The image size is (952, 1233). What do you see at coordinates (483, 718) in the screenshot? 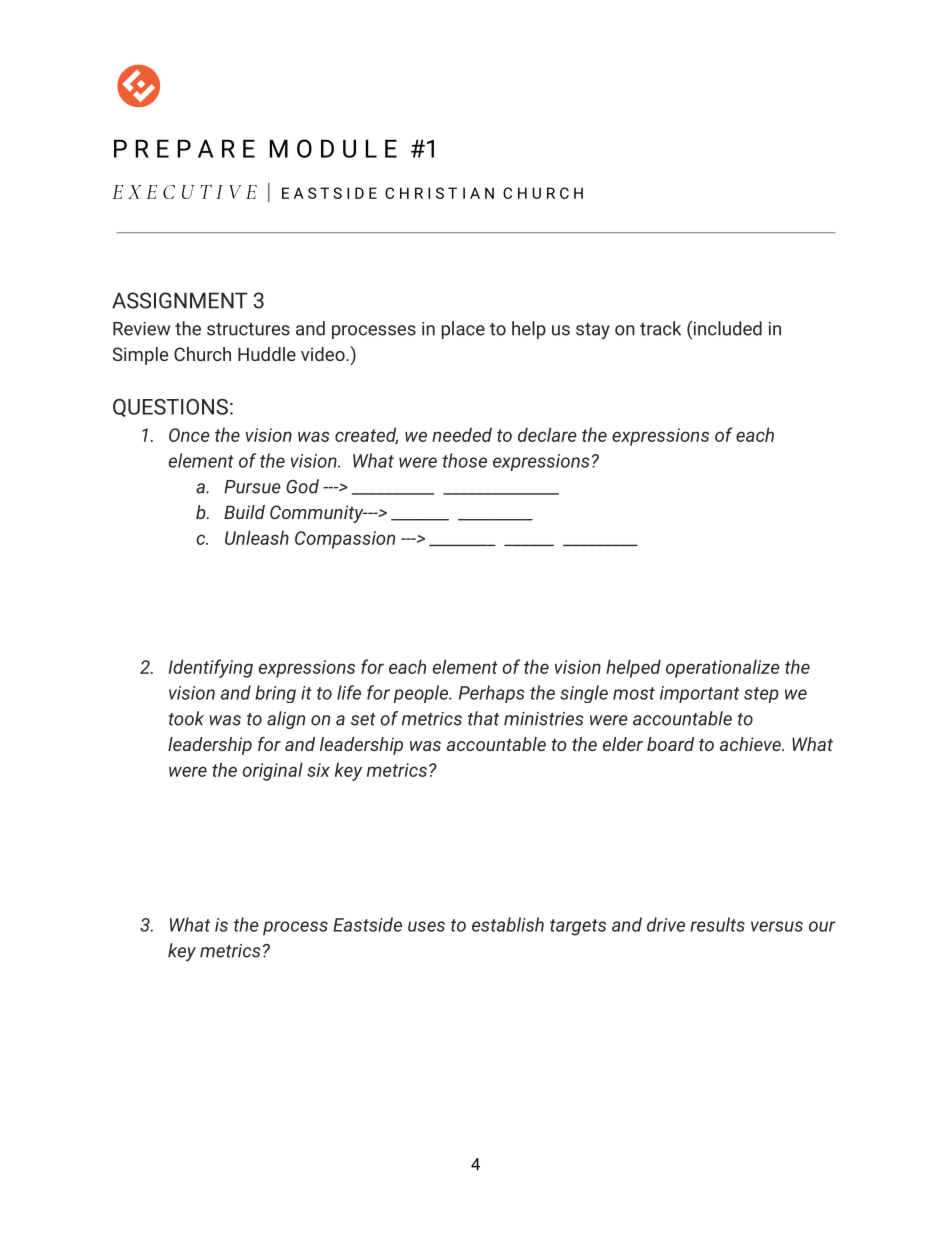
I see `that` at bounding box center [483, 718].
